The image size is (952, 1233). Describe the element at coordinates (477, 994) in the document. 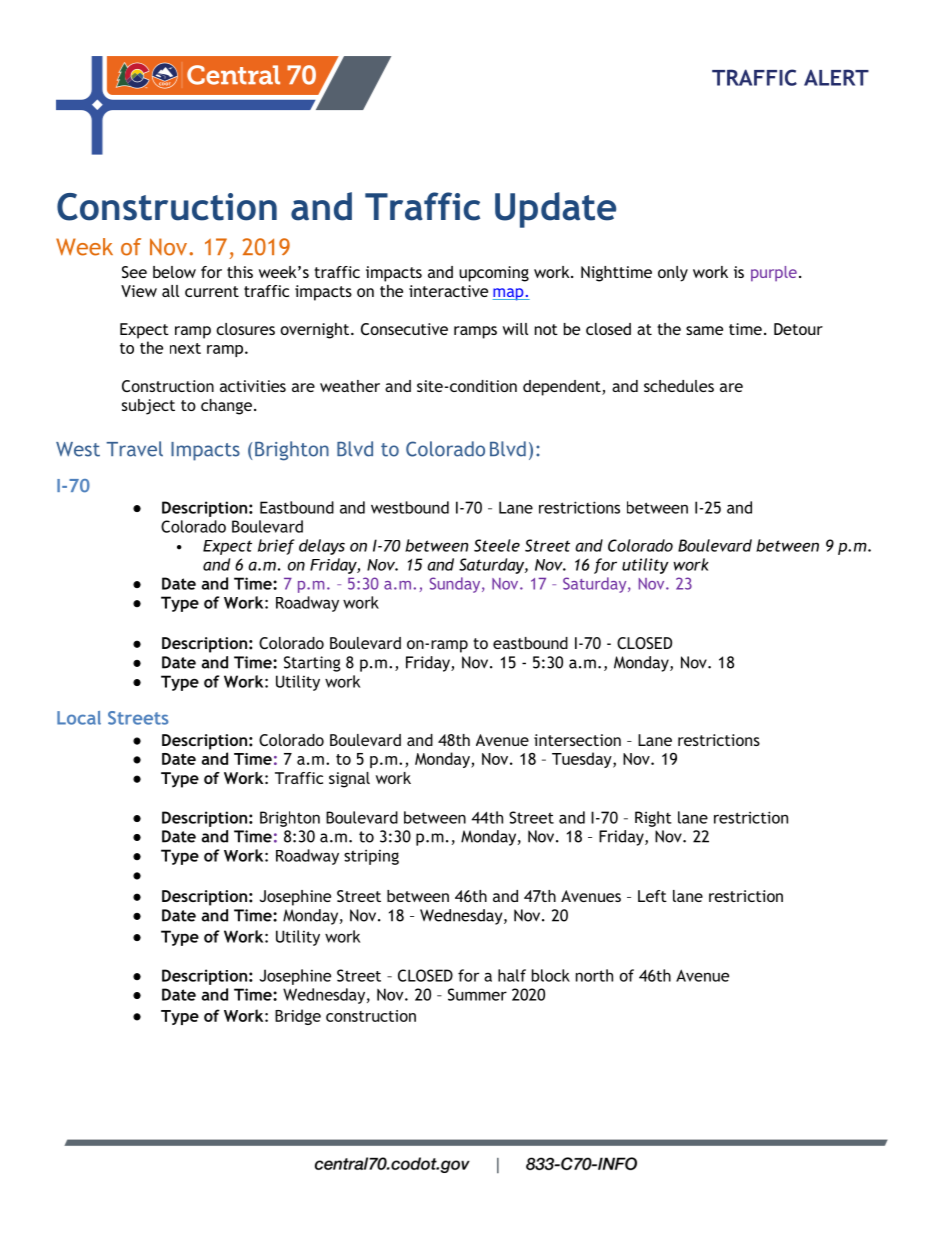

I see `Summer` at that location.
